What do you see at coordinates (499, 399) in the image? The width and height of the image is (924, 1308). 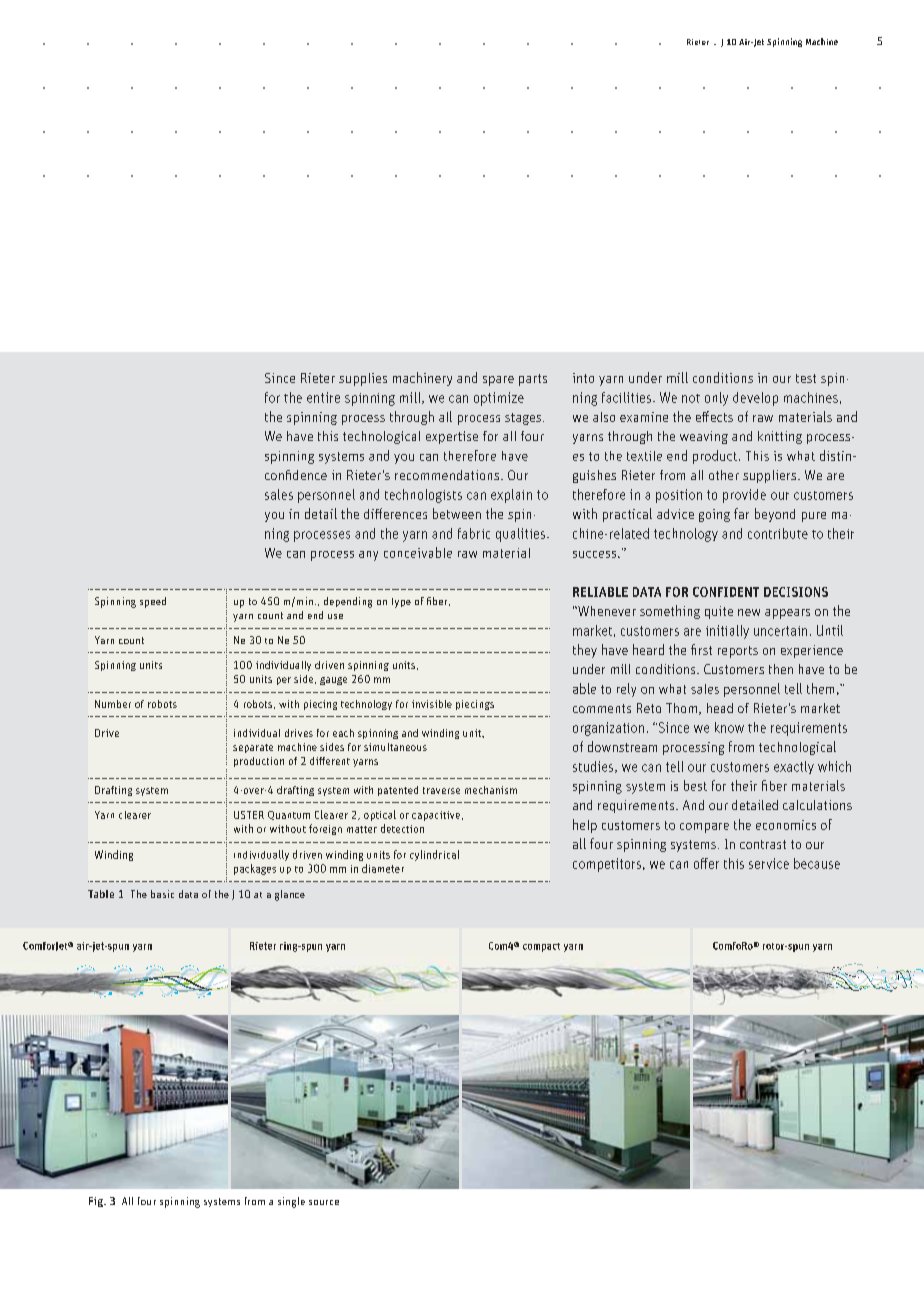 I see `optimize` at bounding box center [499, 399].
